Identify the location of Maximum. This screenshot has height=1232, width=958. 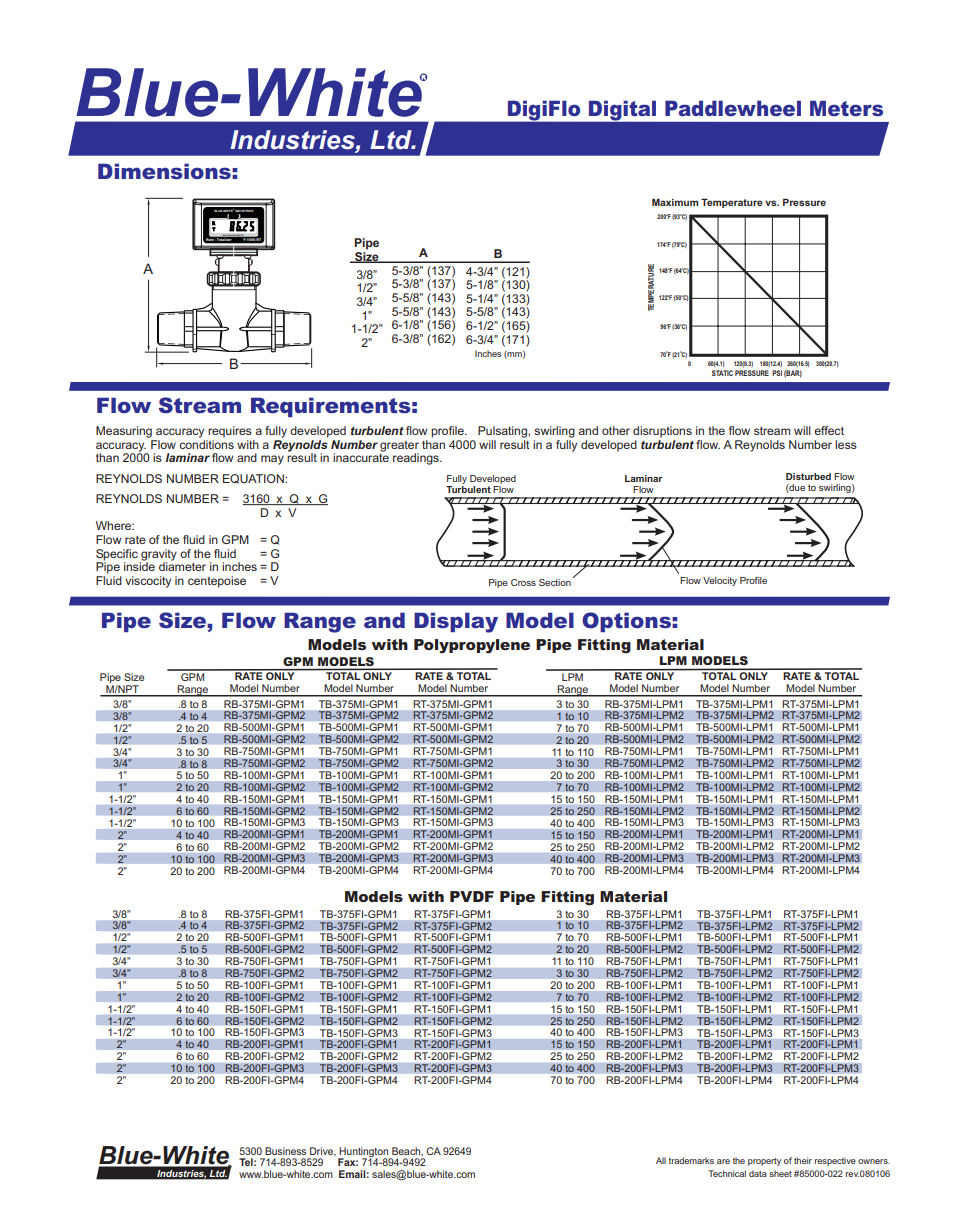
(675, 202).
